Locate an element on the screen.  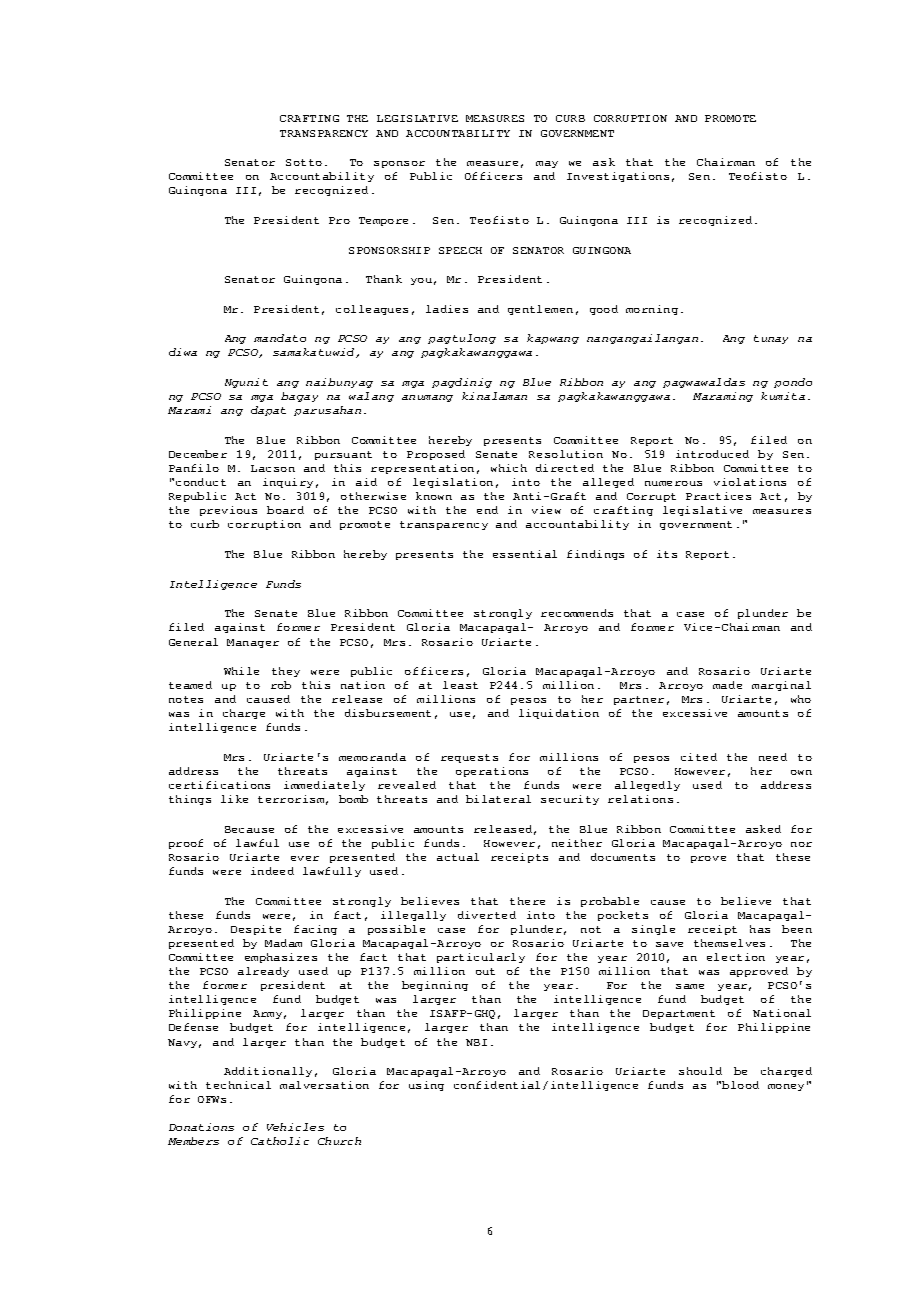
indeed is located at coordinates (272, 871).
